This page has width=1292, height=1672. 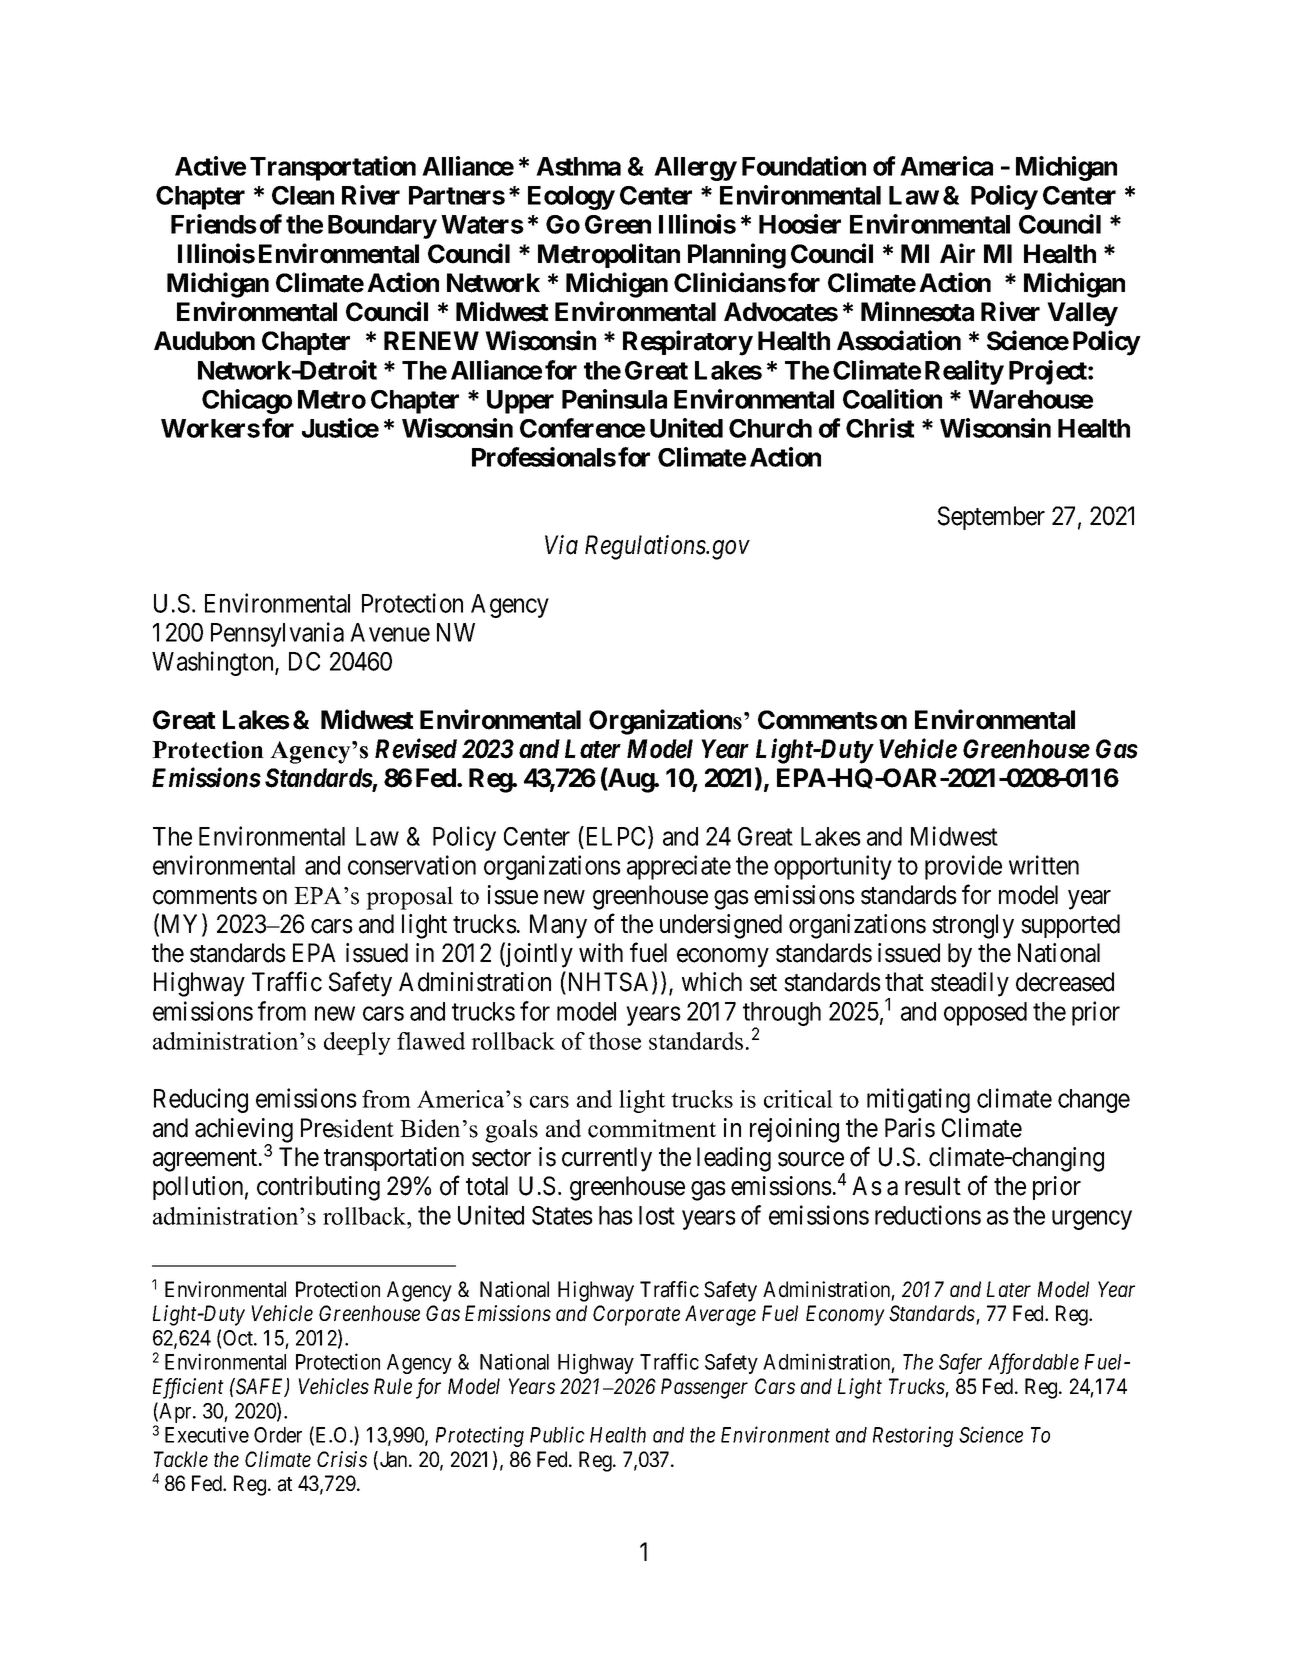 I want to click on Order, so click(x=278, y=1435).
